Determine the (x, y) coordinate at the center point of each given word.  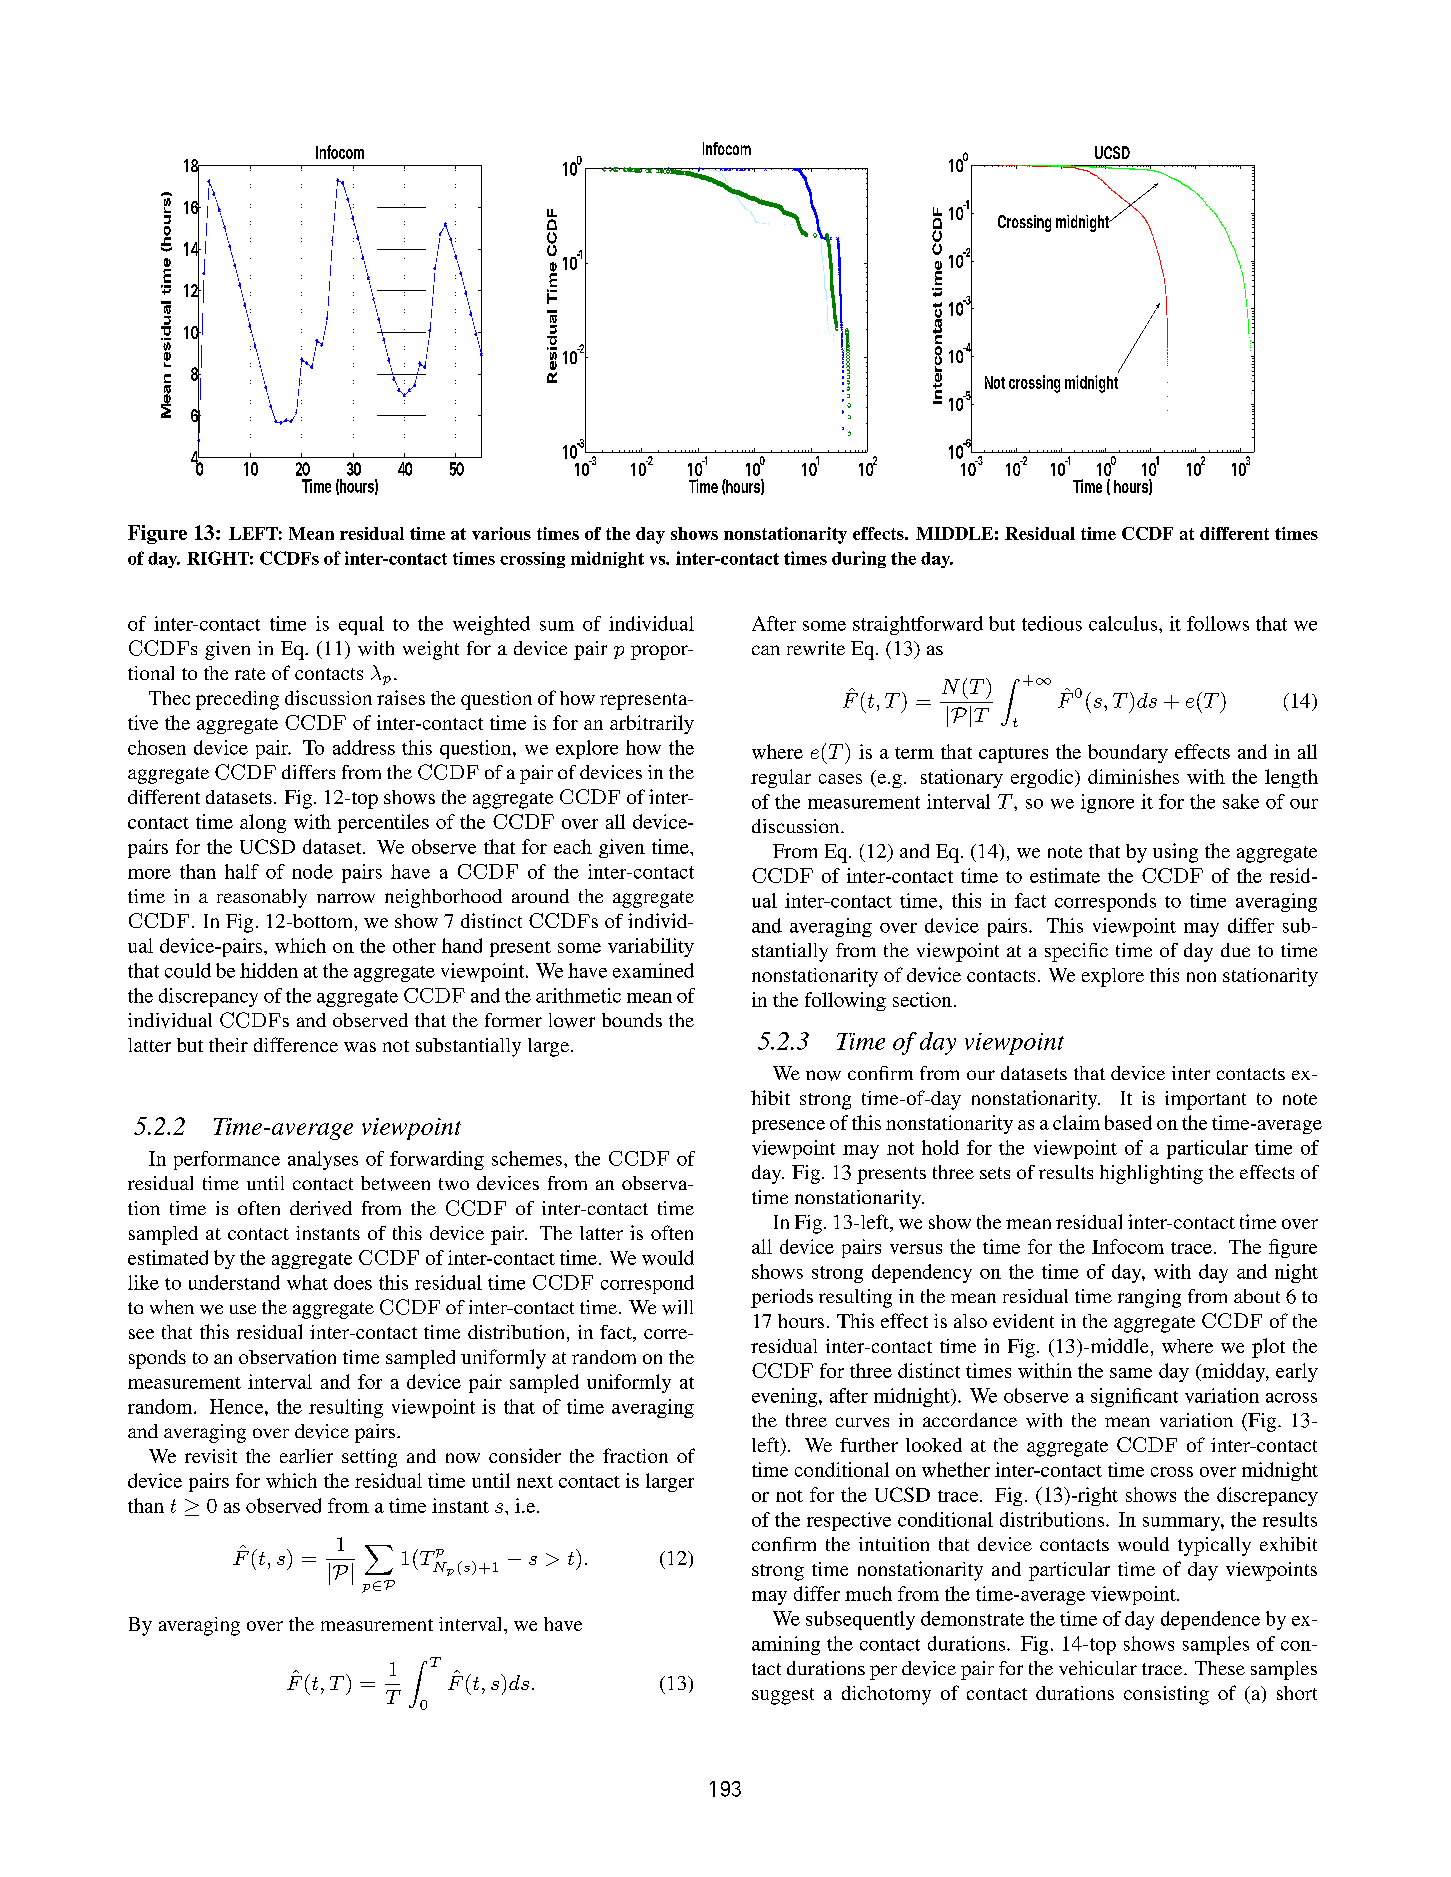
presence (788, 1127)
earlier (306, 1456)
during (859, 559)
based (1128, 1122)
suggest (783, 1696)
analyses (323, 1160)
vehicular (1098, 1668)
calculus (1124, 623)
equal (361, 625)
